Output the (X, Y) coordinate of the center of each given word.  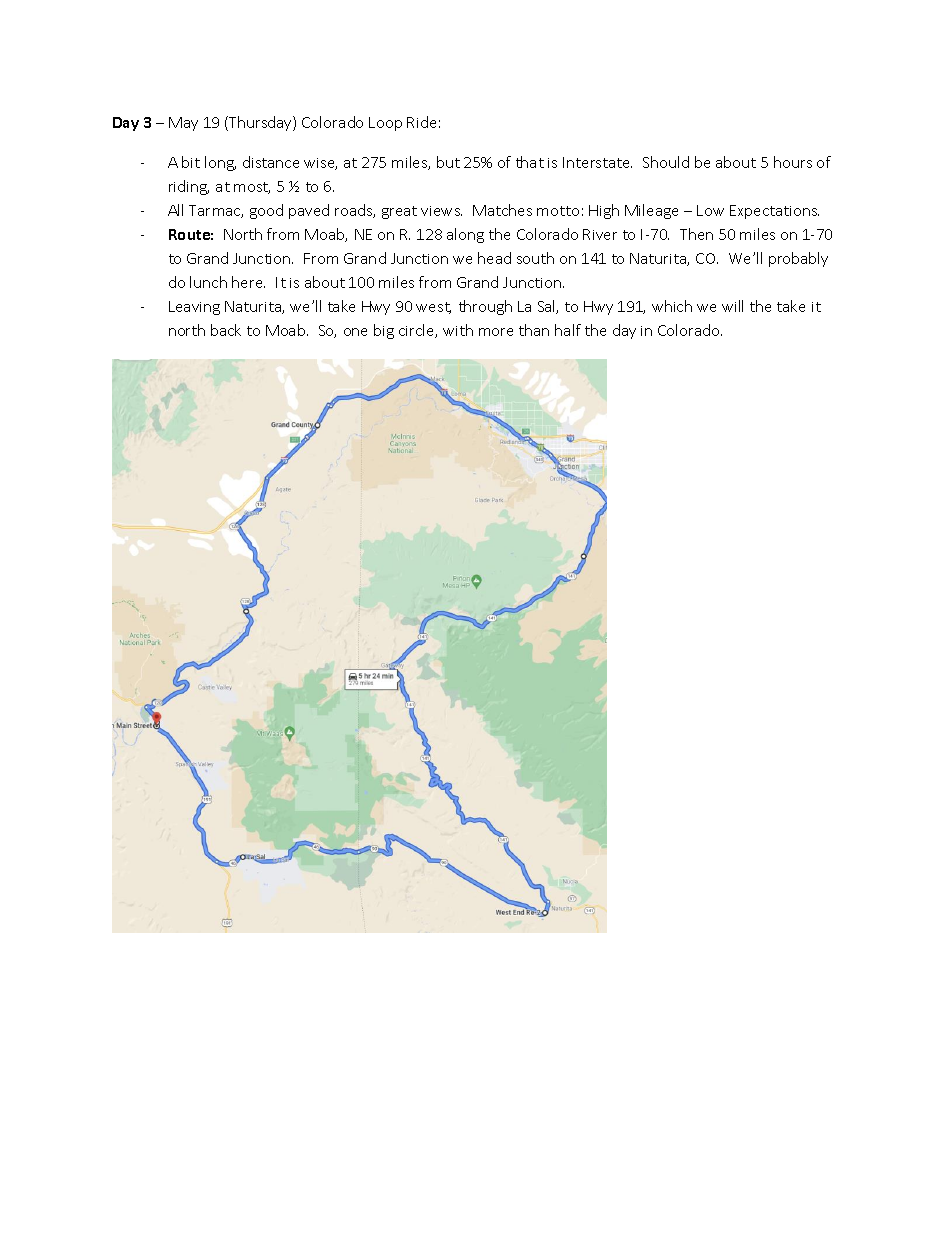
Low (710, 210)
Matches (502, 210)
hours (793, 162)
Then (696, 234)
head (494, 258)
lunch (208, 282)
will (732, 306)
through (485, 307)
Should (666, 162)
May (183, 124)
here (248, 282)
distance (271, 162)
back (226, 330)
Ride (421, 122)
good (266, 211)
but (448, 162)
